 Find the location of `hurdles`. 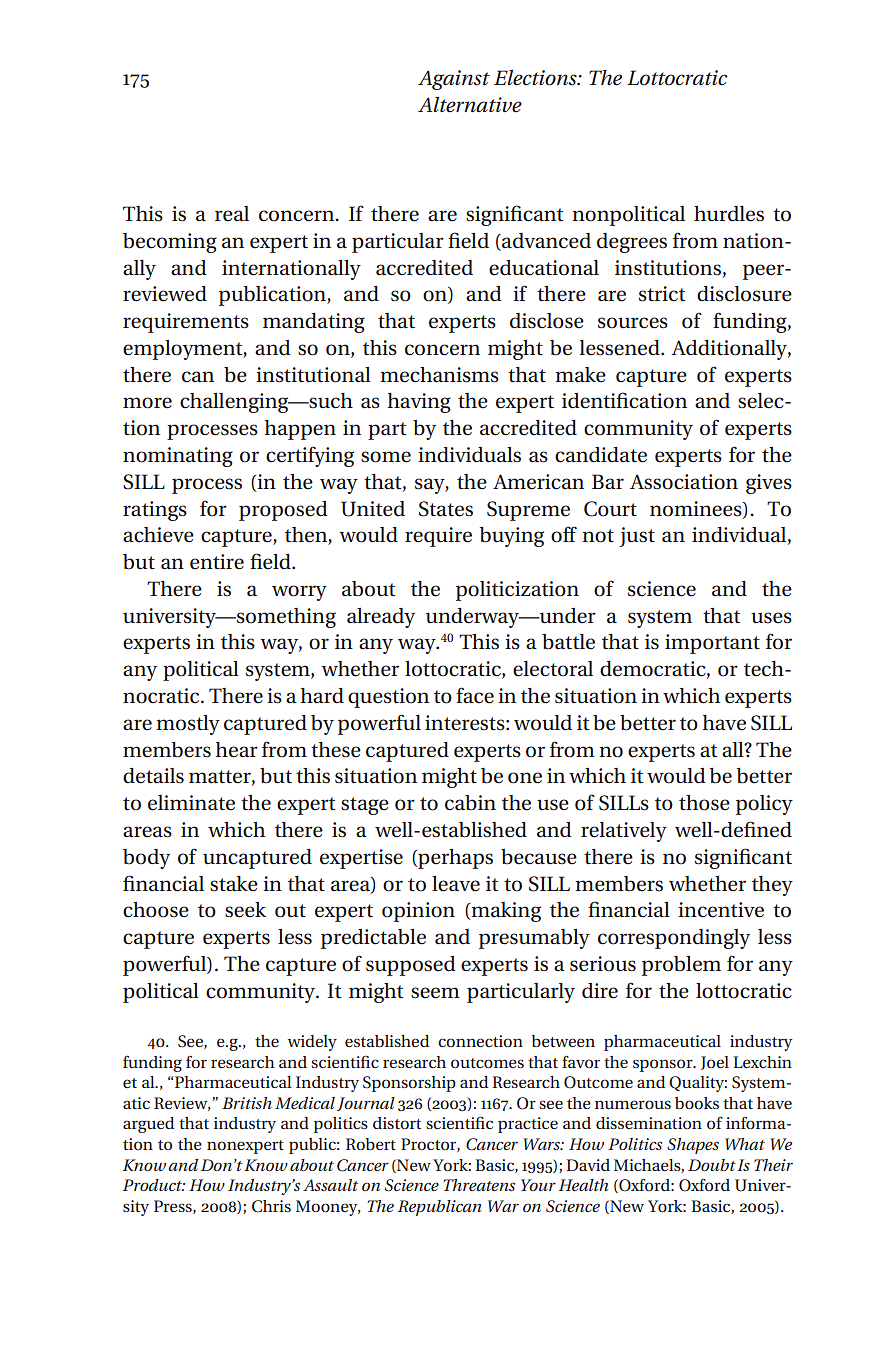

hurdles is located at coordinates (729, 214).
